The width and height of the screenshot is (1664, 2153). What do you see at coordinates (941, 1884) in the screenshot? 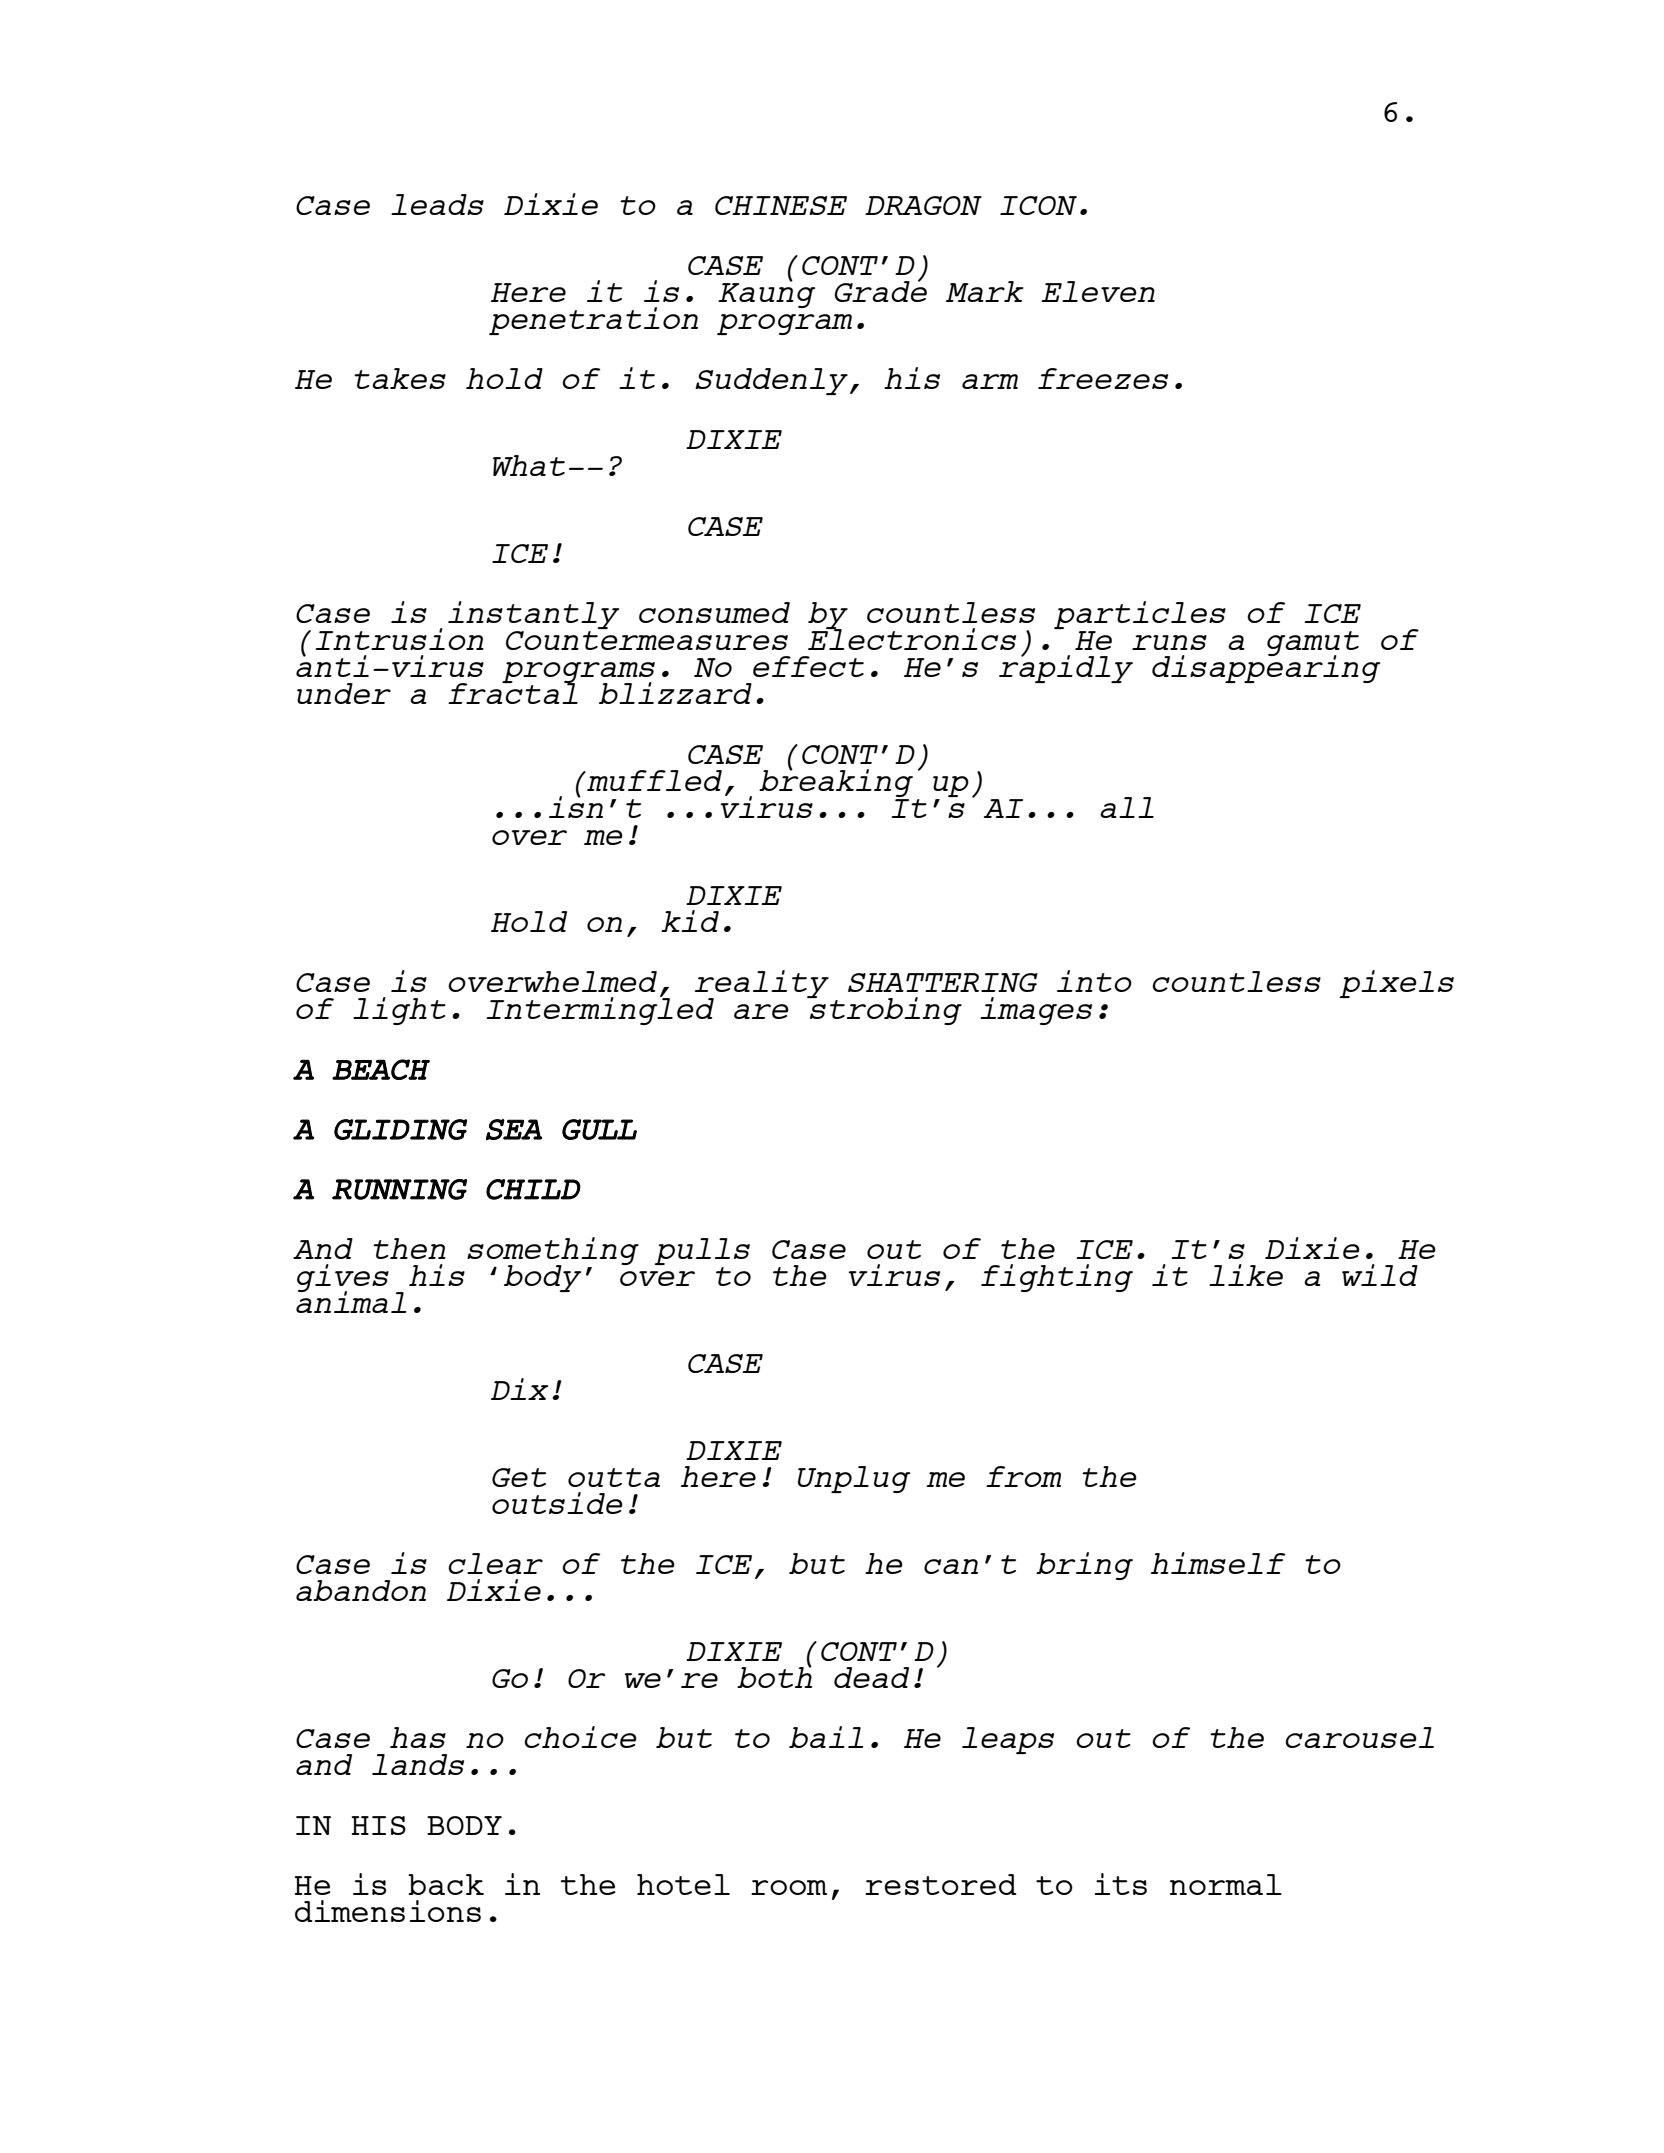
I see `restored` at bounding box center [941, 1884].
